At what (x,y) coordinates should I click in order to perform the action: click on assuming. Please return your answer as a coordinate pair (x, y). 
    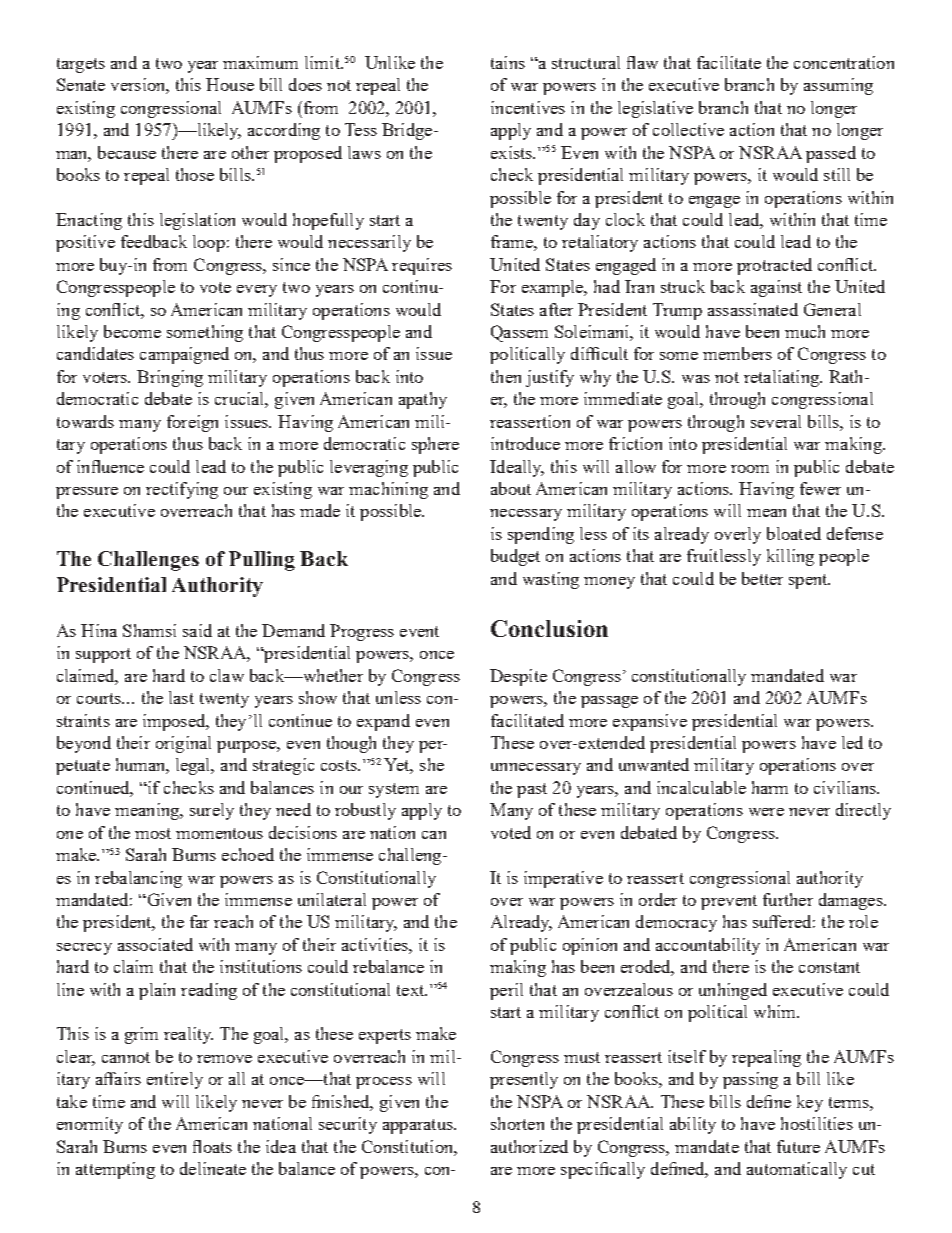
    Looking at the image, I should click on (838, 86).
